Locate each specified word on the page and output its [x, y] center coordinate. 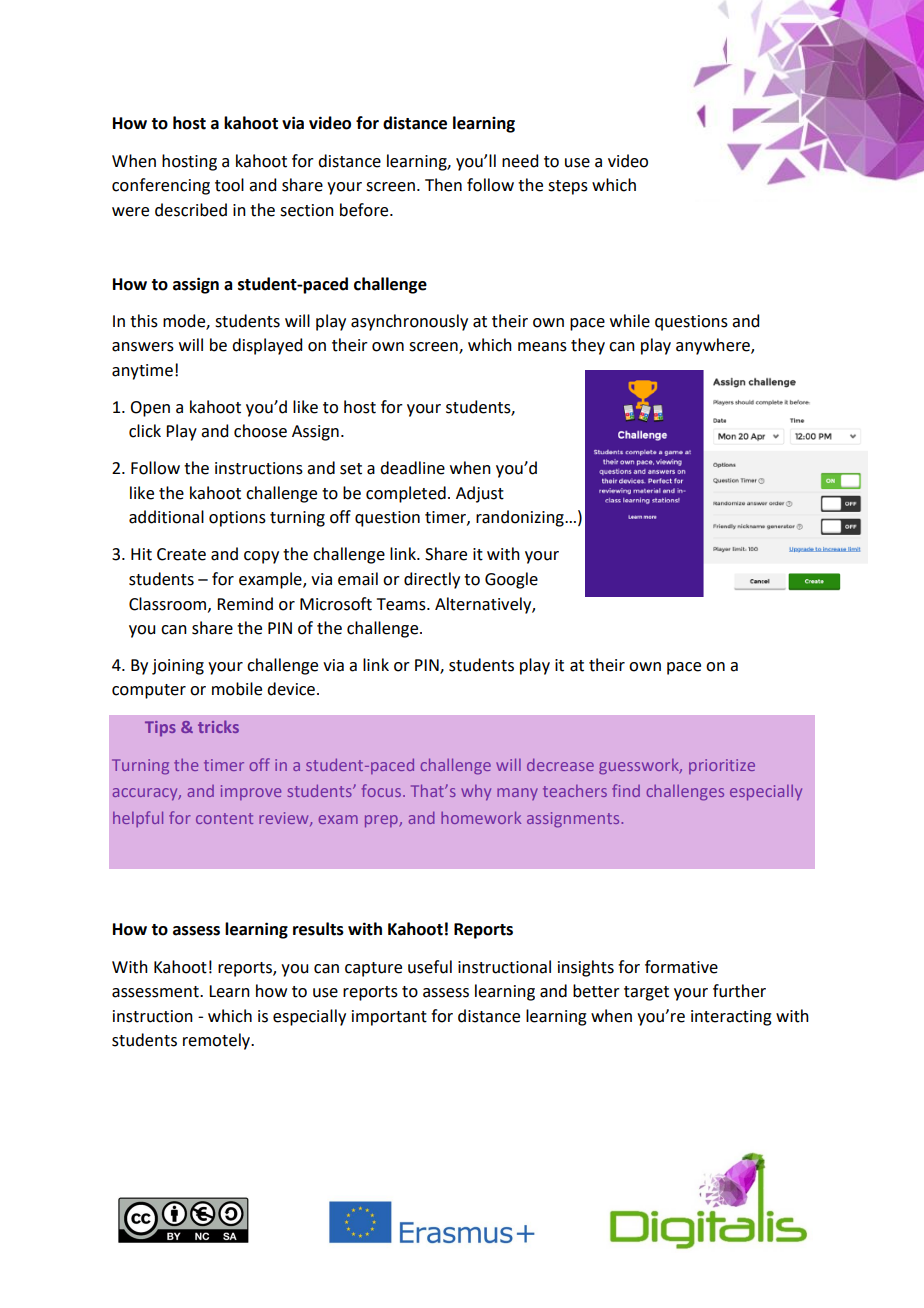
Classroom [169, 604]
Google [511, 580]
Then [443, 185]
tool [229, 185]
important [389, 1018]
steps [568, 187]
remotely [218, 1041]
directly [432, 580]
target [646, 993]
